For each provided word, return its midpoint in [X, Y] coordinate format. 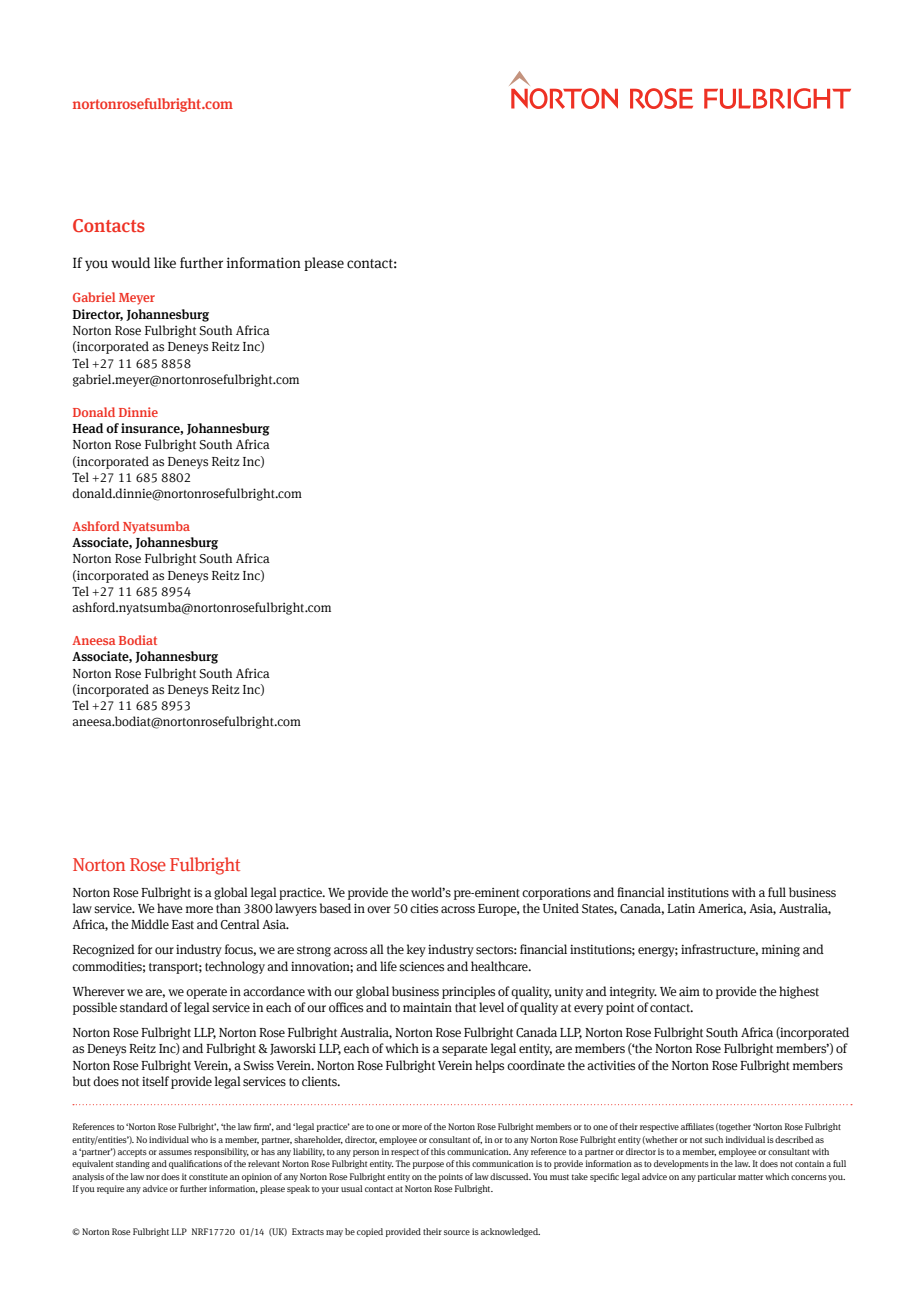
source [457, 1232]
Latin [681, 908]
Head [87, 428]
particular [717, 1177]
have [170, 908]
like [165, 263]
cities [424, 908]
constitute [208, 1176]
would [131, 263]
